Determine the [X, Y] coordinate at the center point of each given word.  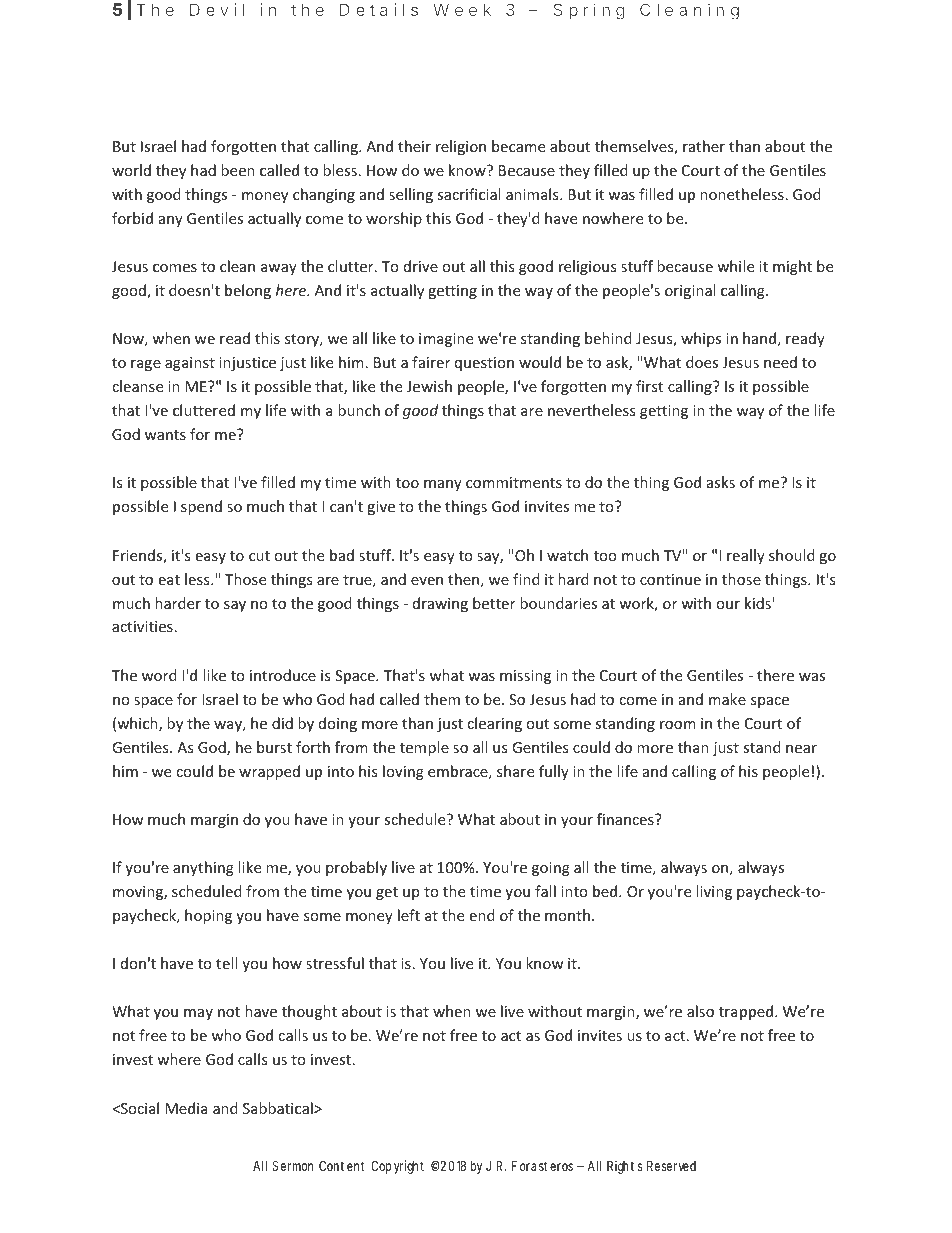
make [727, 699]
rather [704, 146]
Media [186, 1108]
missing [525, 677]
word [159, 675]
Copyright [397, 1167]
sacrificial [468, 194]
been [238, 170]
